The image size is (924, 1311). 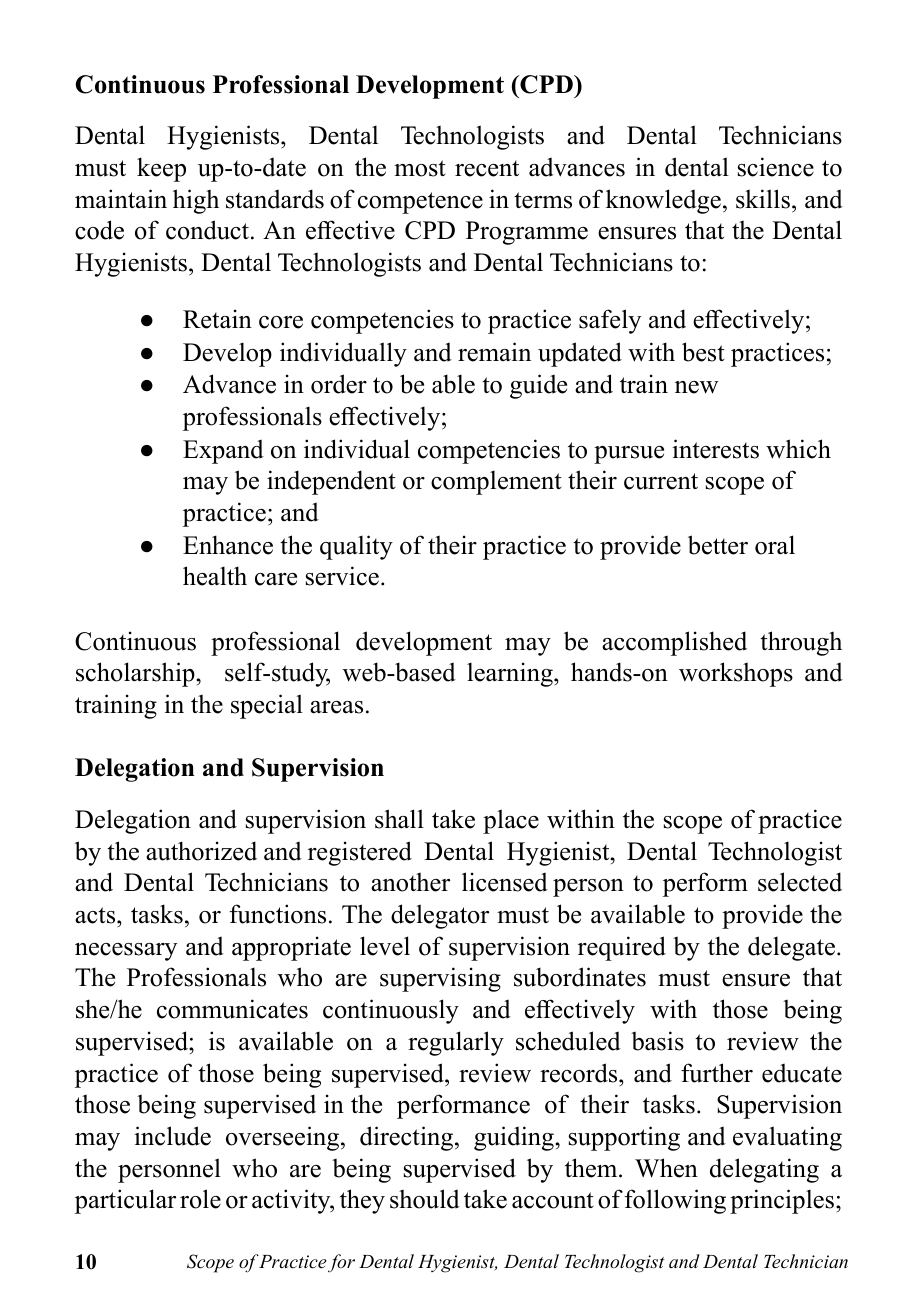 I want to click on Enhance, so click(x=228, y=545).
